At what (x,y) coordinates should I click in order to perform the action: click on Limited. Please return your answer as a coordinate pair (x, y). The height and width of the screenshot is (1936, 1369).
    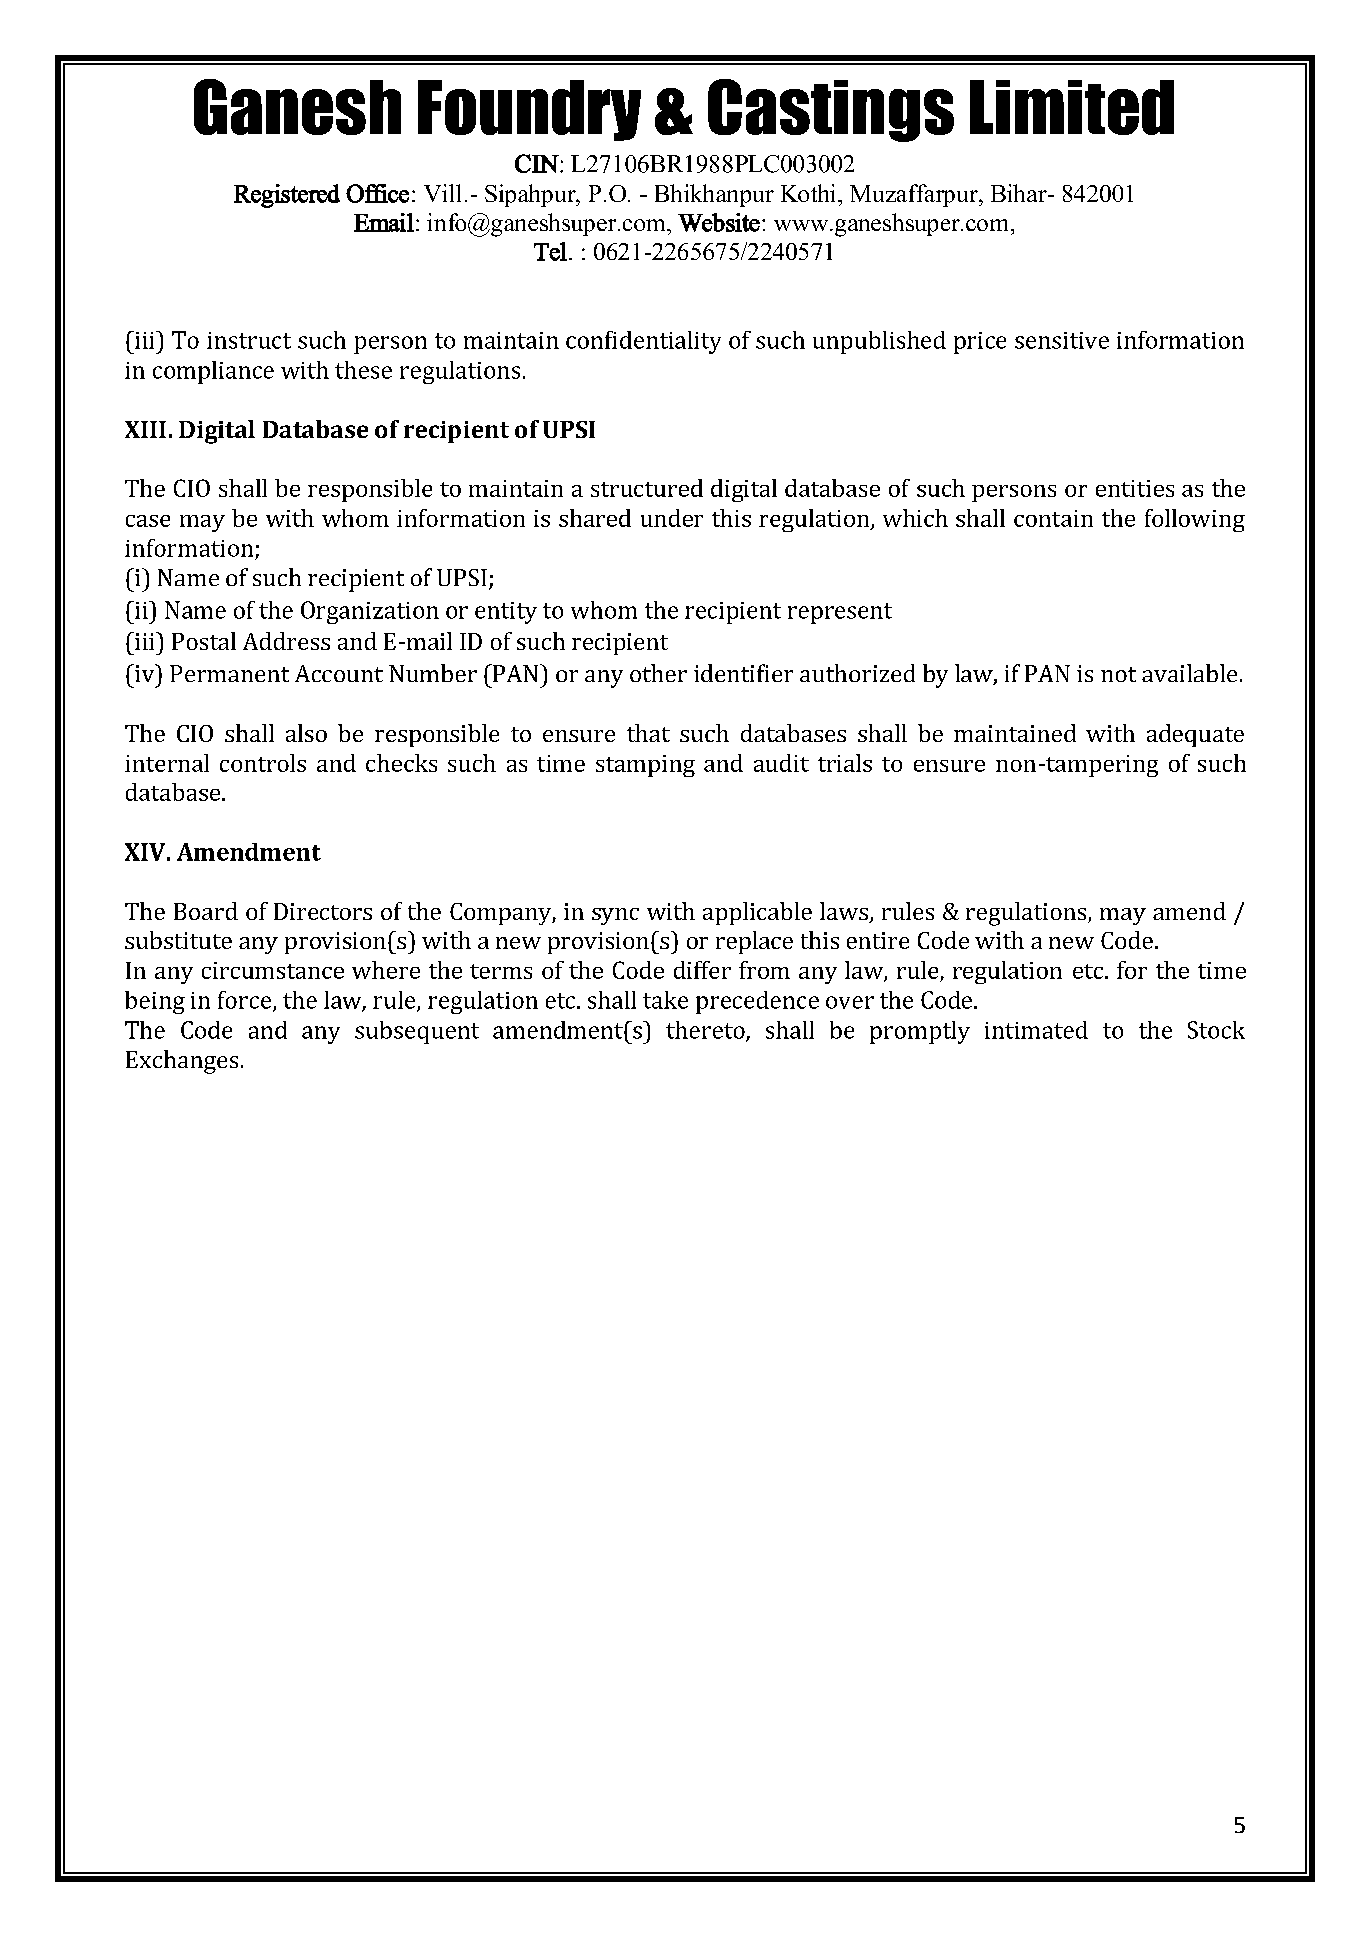
    Looking at the image, I should click on (1072, 107).
